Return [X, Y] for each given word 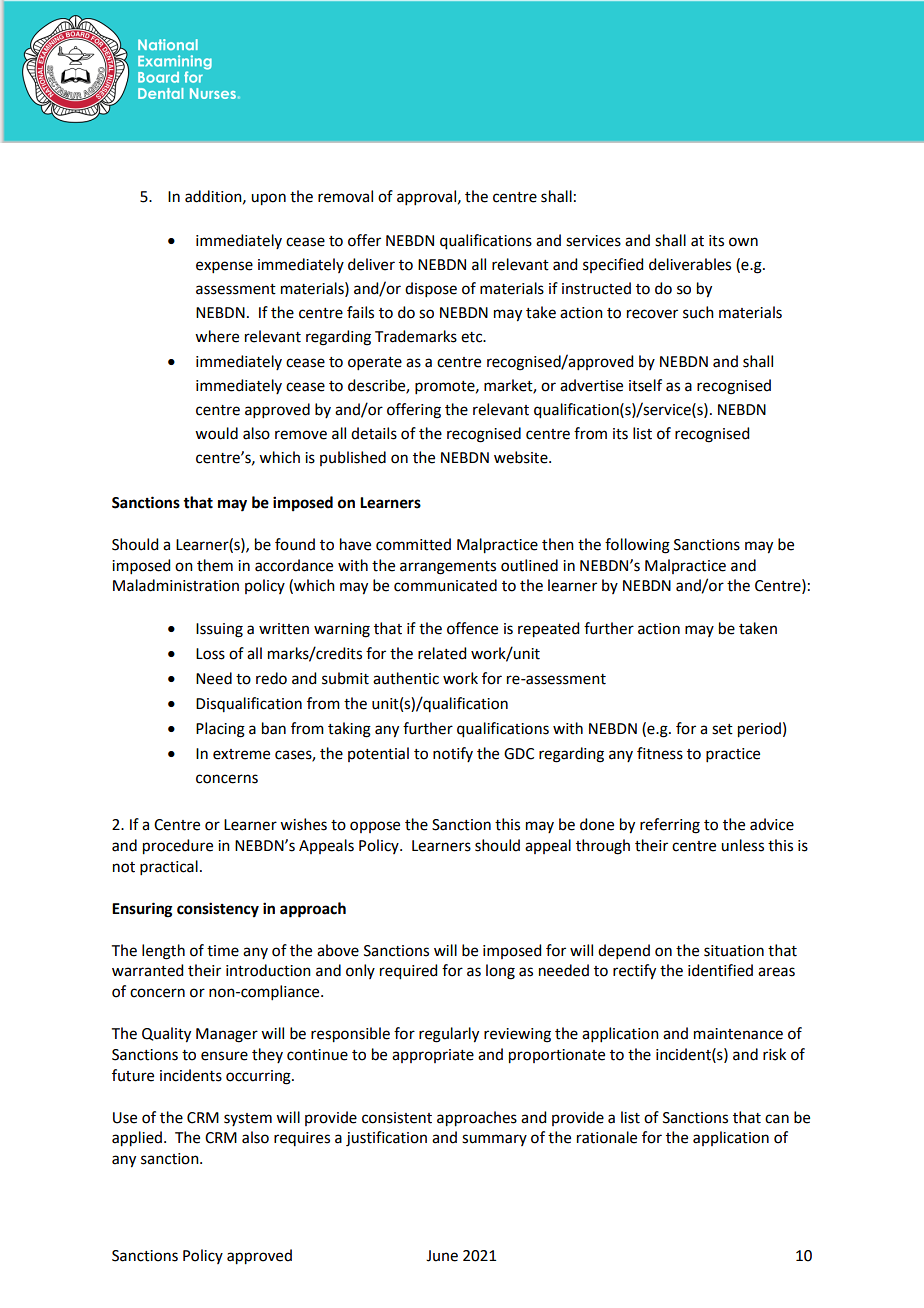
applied [137, 1139]
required [408, 972]
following [637, 546]
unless [742, 845]
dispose [431, 289]
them [215, 565]
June [442, 1256]
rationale [607, 1137]
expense [224, 267]
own [743, 242]
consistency [218, 910]
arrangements [448, 568]
